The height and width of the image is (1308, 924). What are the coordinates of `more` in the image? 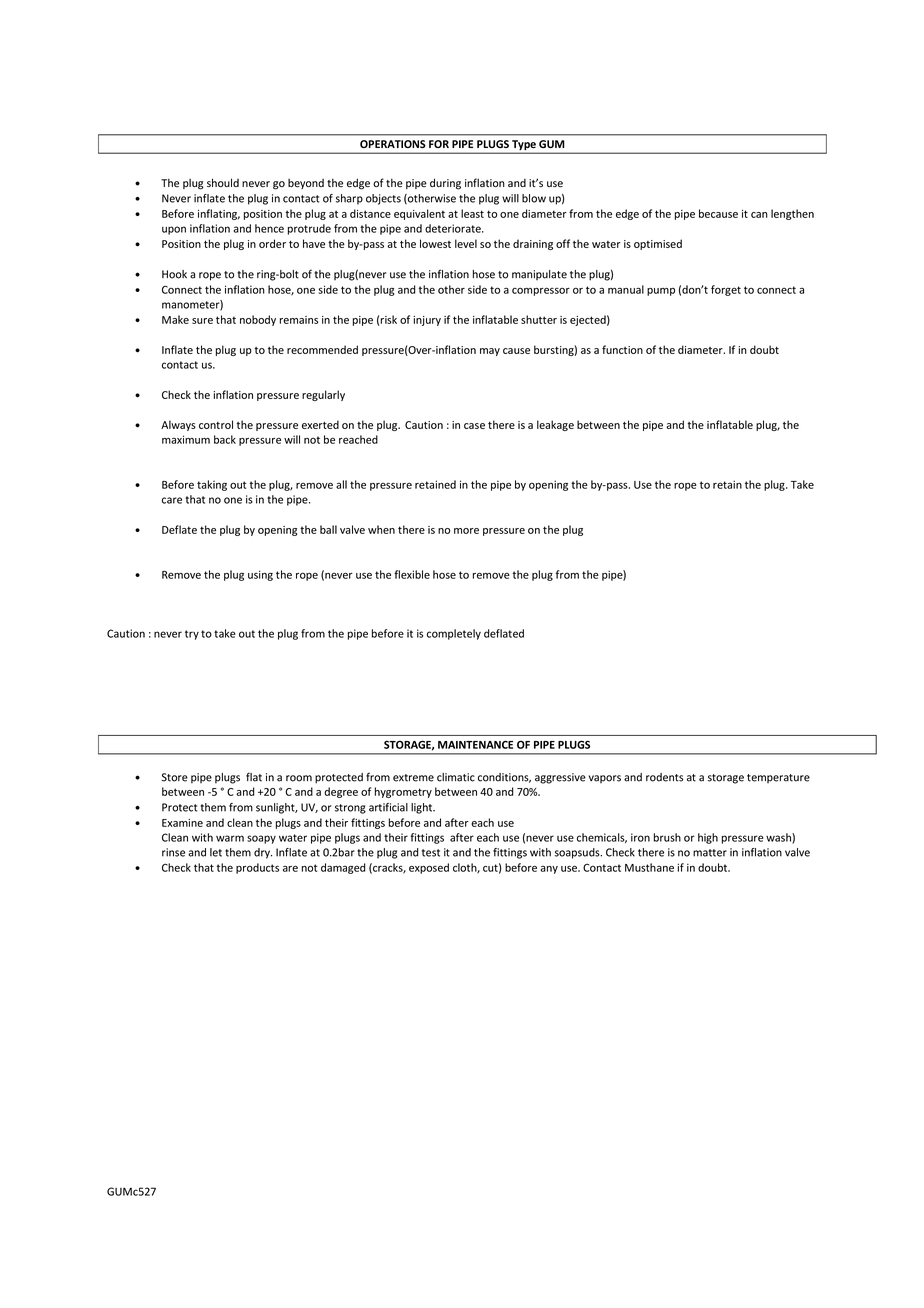 It's located at (466, 531).
